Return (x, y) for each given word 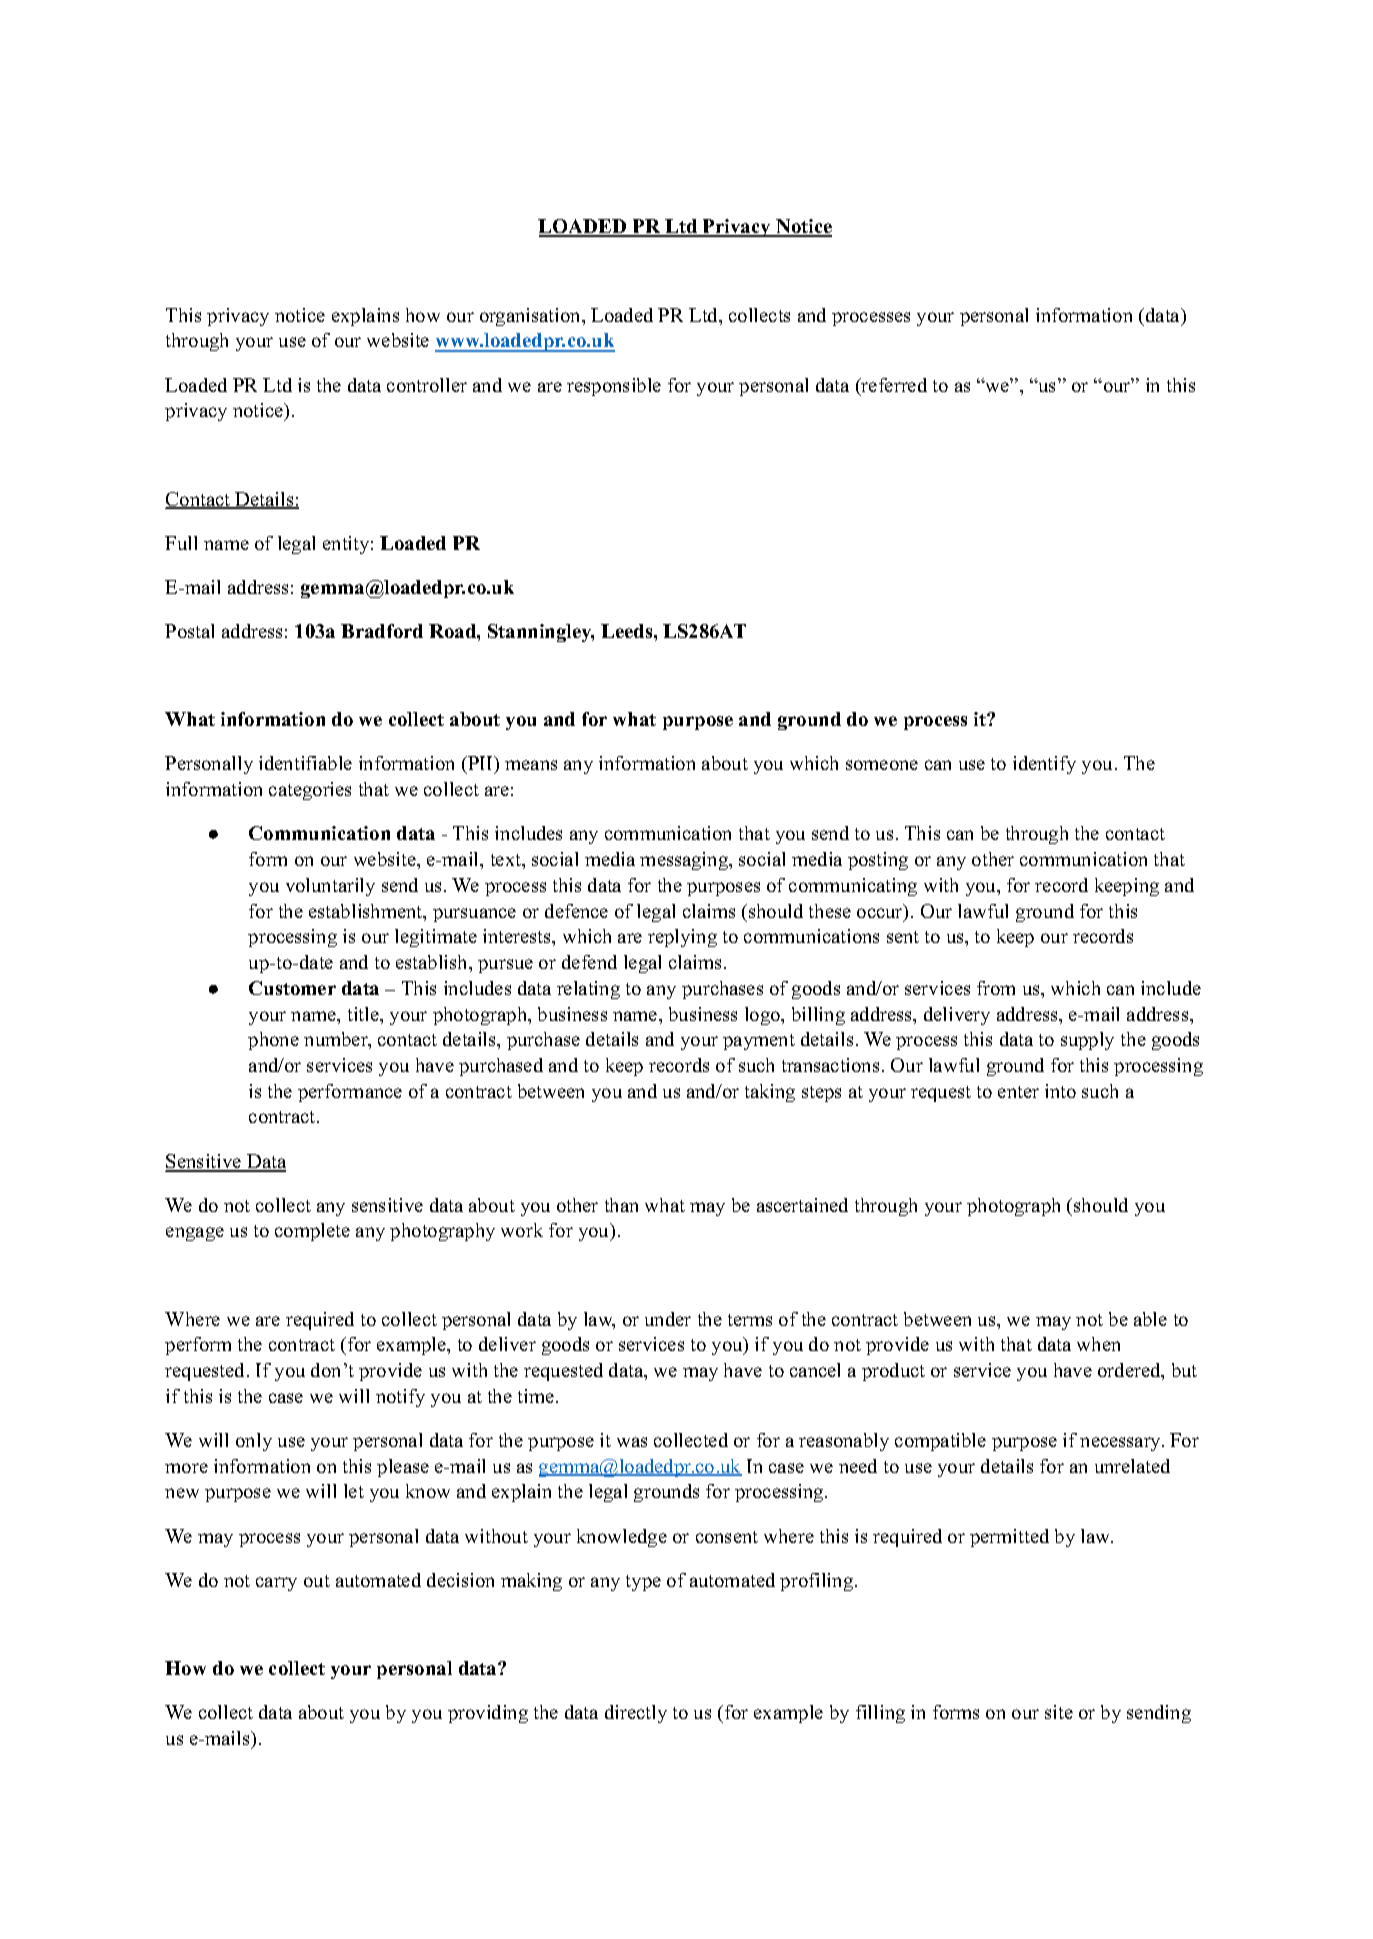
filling (880, 1714)
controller (427, 385)
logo (764, 1016)
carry (276, 1584)
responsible (614, 387)
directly (636, 1714)
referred (893, 386)
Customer (292, 988)
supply (1087, 1041)
